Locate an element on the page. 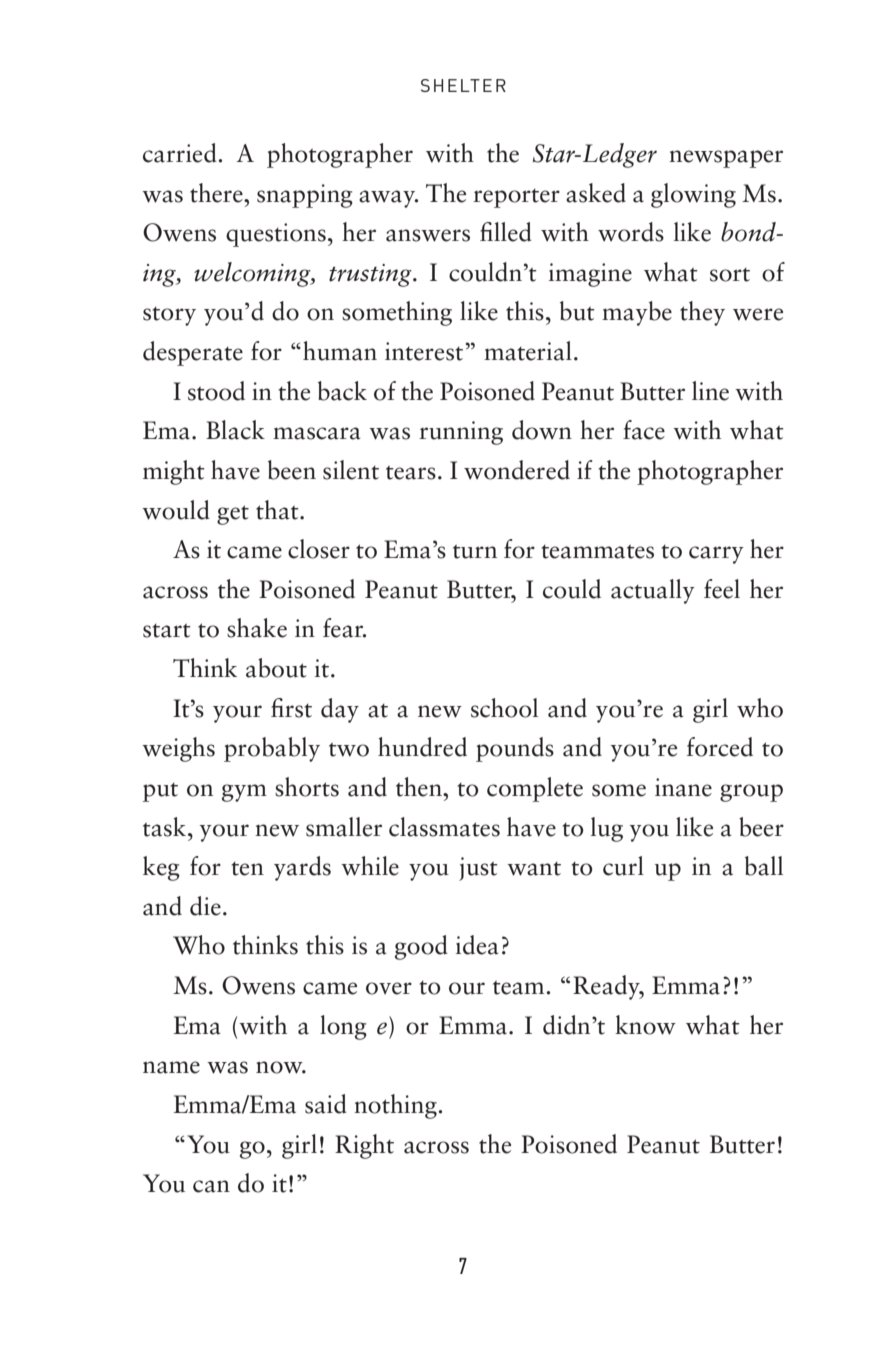 The height and width of the image is (1345, 896). carried is located at coordinates (181, 153).
